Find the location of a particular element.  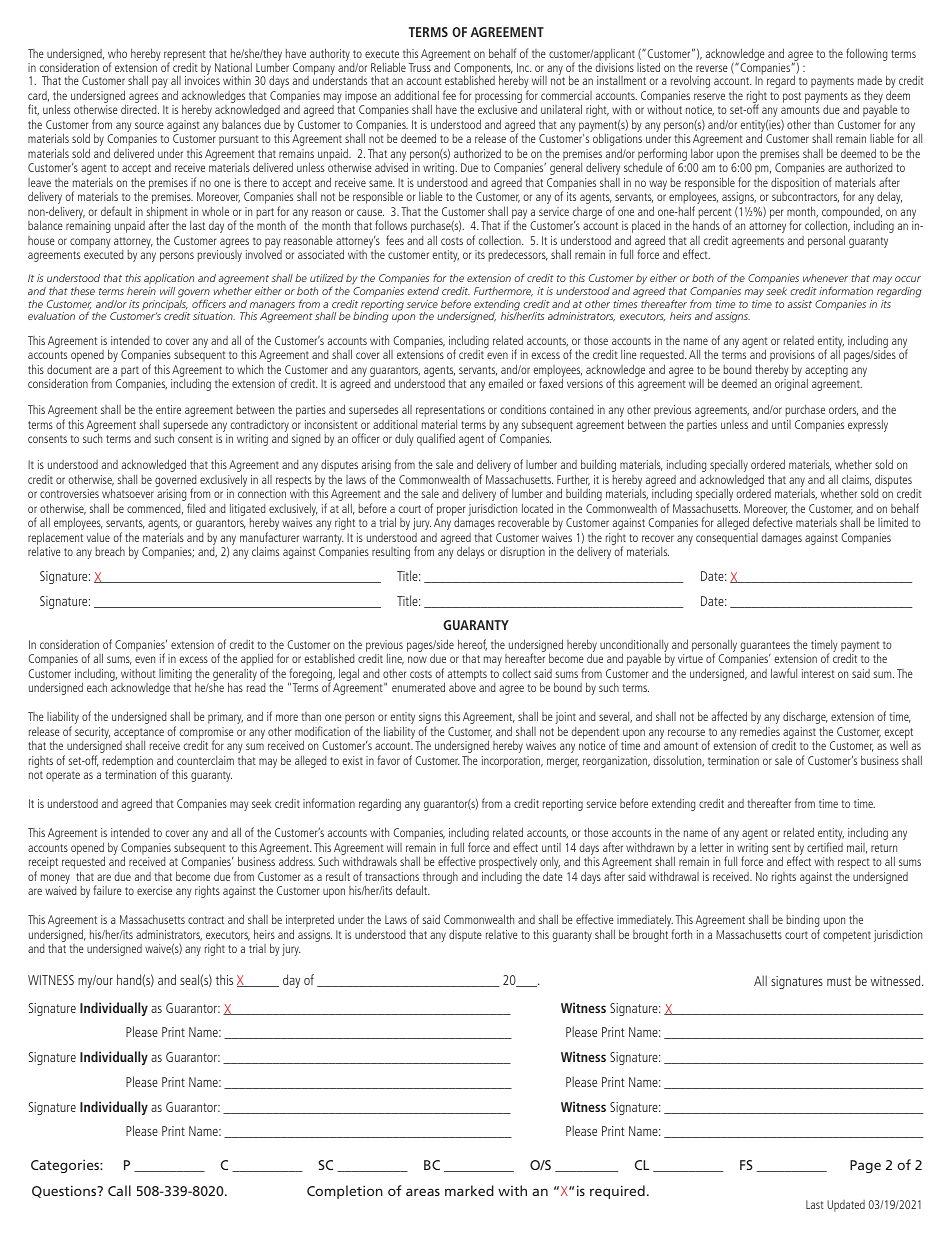

required is located at coordinates (617, 1192).
